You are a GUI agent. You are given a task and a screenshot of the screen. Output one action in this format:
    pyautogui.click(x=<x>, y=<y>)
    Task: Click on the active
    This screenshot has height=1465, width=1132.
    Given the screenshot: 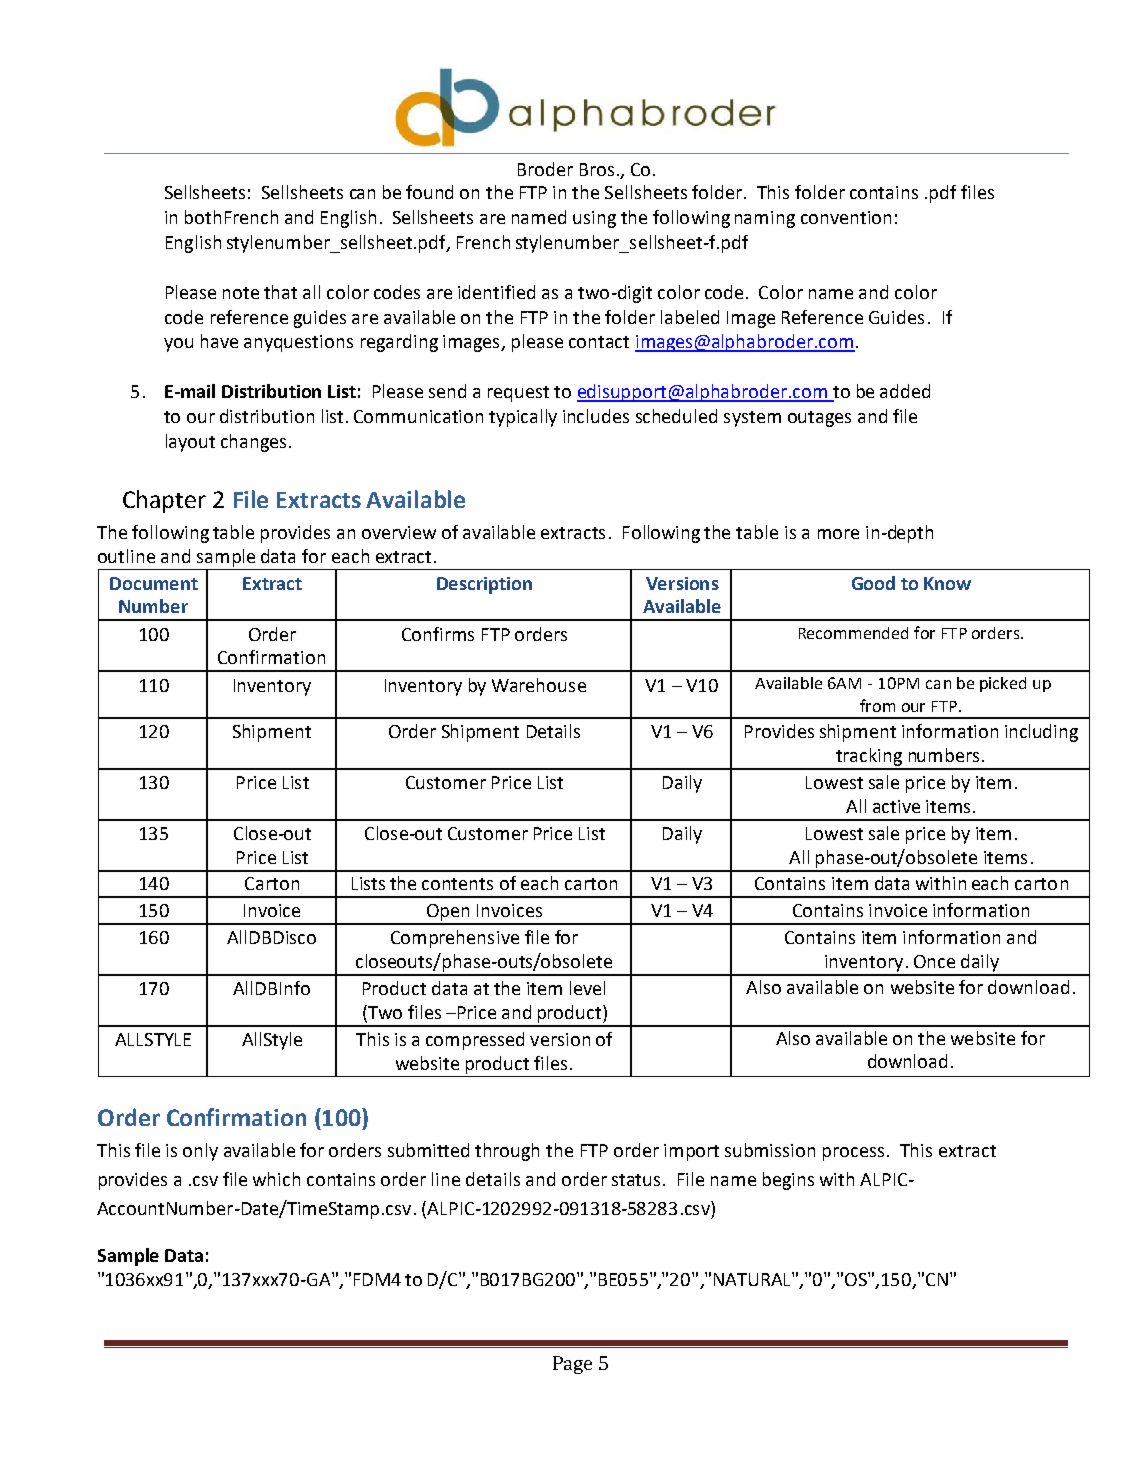 What is the action you would take?
    pyautogui.click(x=896, y=806)
